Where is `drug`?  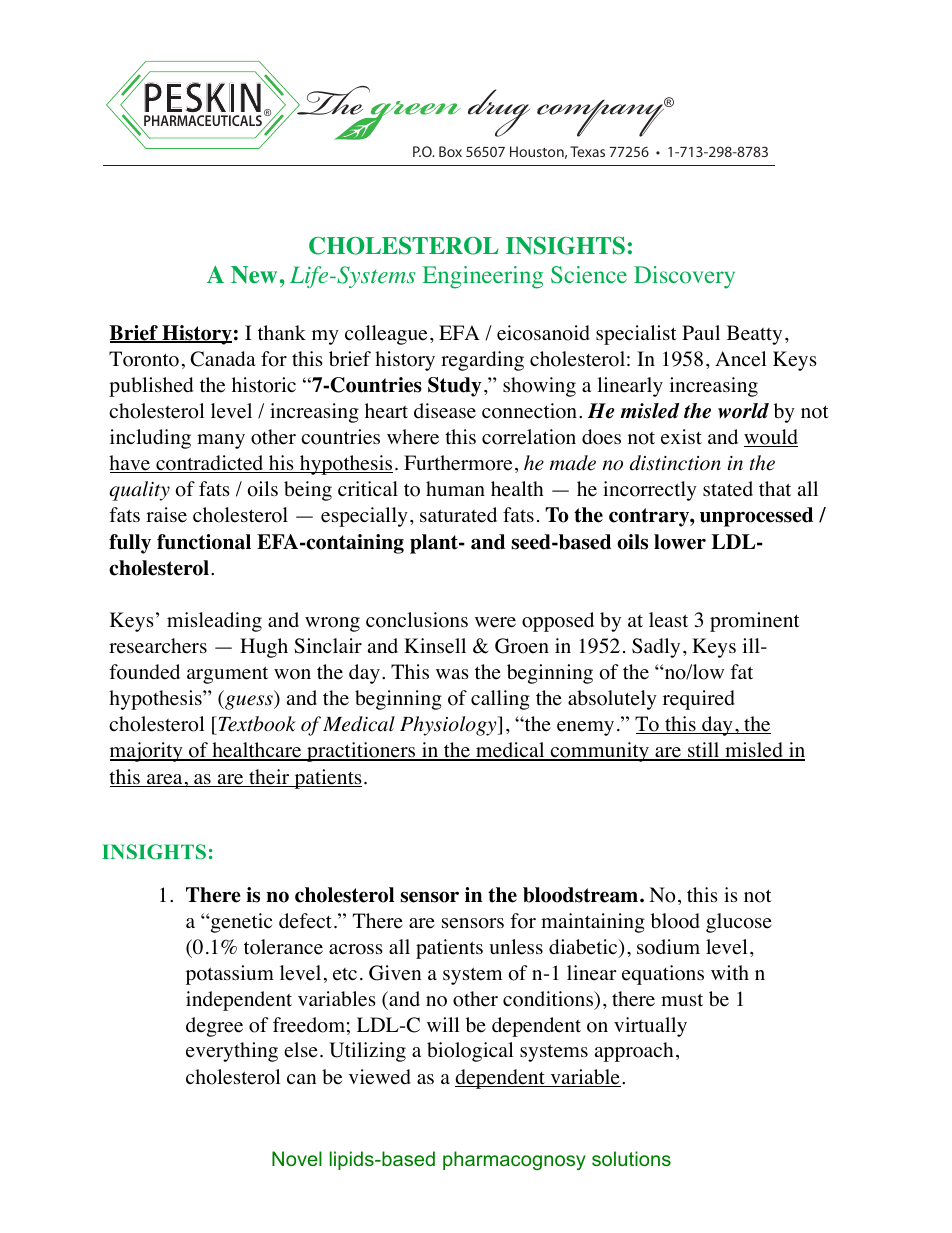 drug is located at coordinates (499, 113).
